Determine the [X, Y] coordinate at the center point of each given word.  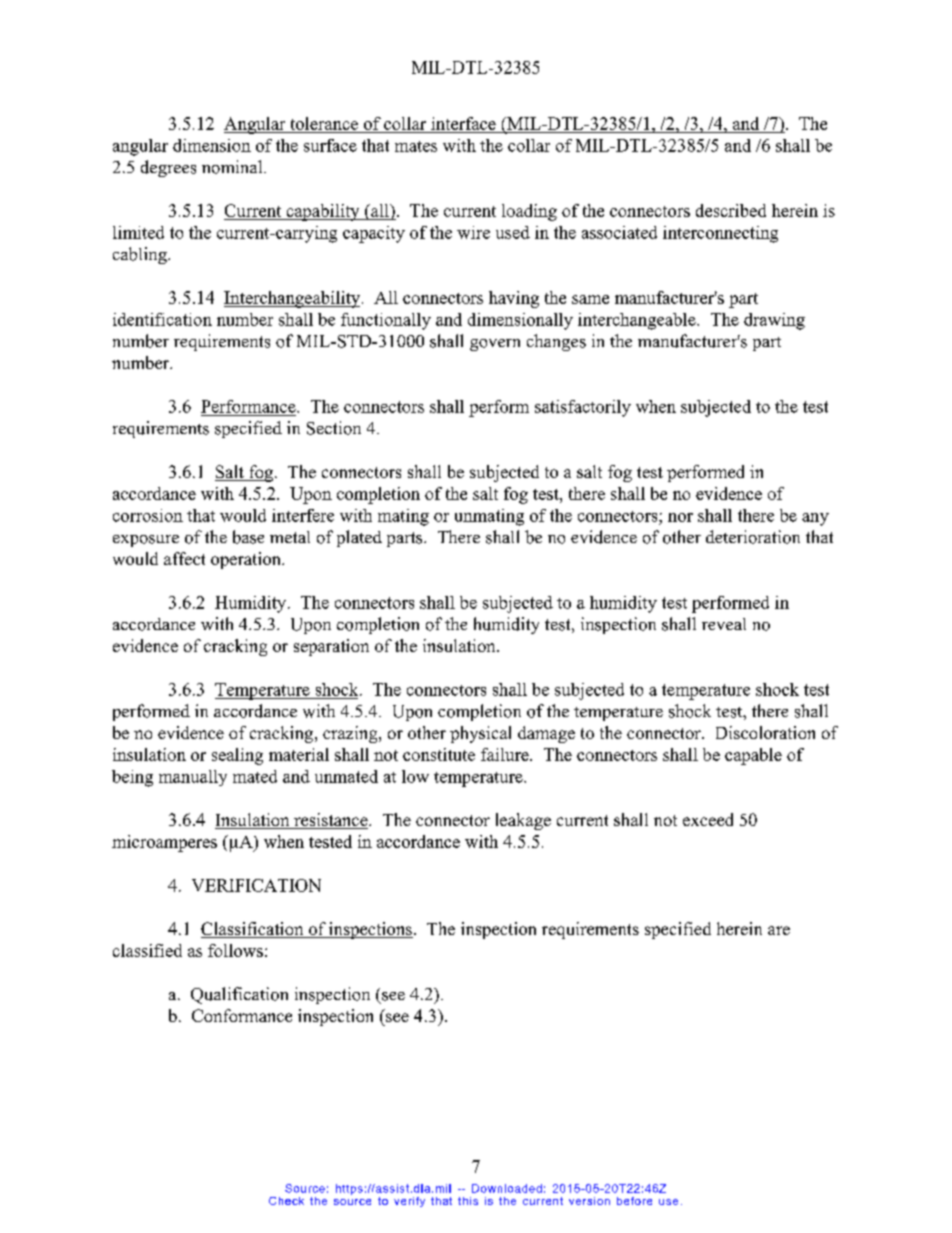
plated [359, 538]
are [779, 930]
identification [162, 319]
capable [753, 756]
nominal [233, 167]
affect [184, 558]
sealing [237, 756]
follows [235, 950]
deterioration [753, 537]
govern [495, 345]
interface [463, 123]
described [731, 210]
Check [286, 1201]
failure [506, 754]
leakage [523, 821]
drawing [774, 321]
